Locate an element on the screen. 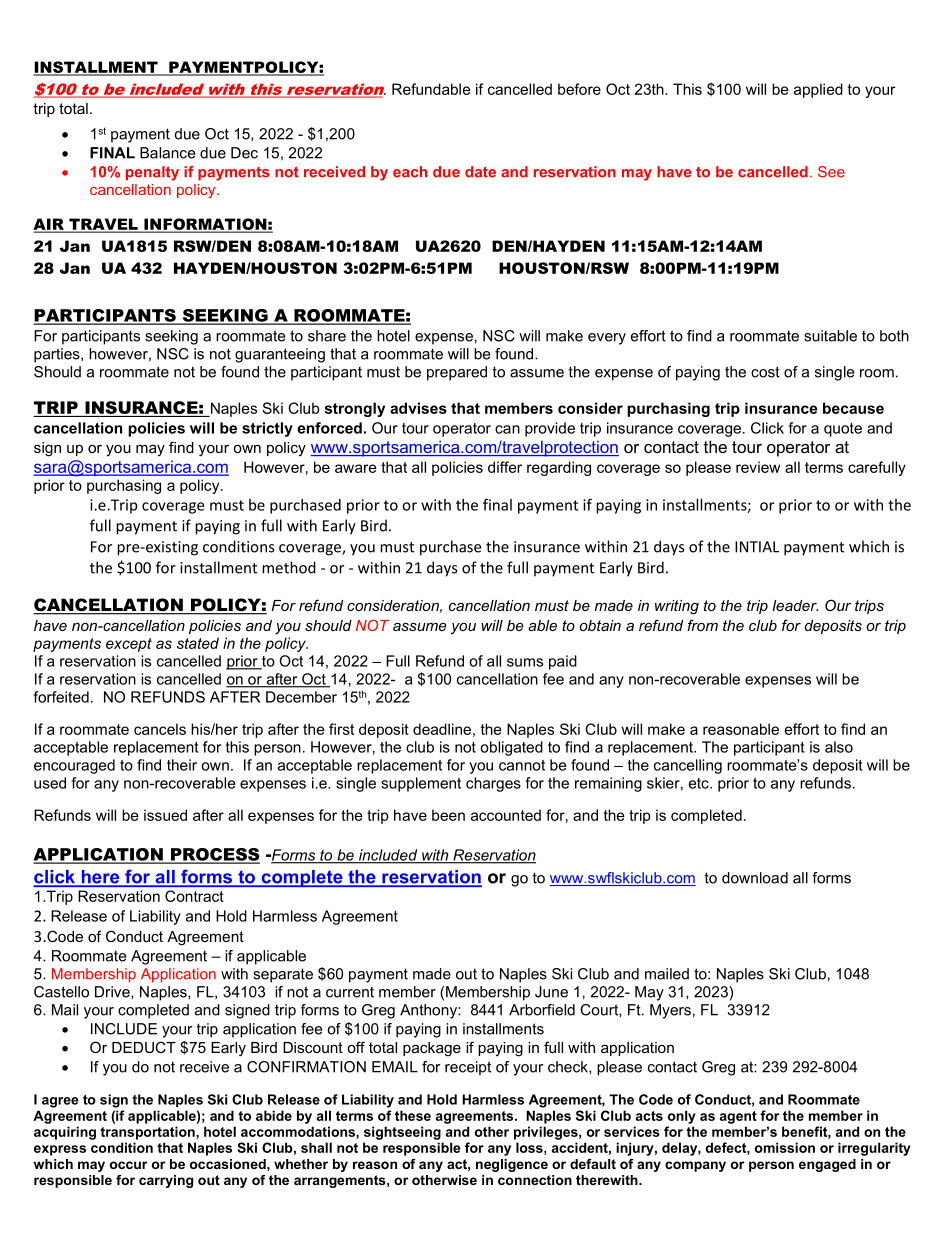  been is located at coordinates (448, 815).
